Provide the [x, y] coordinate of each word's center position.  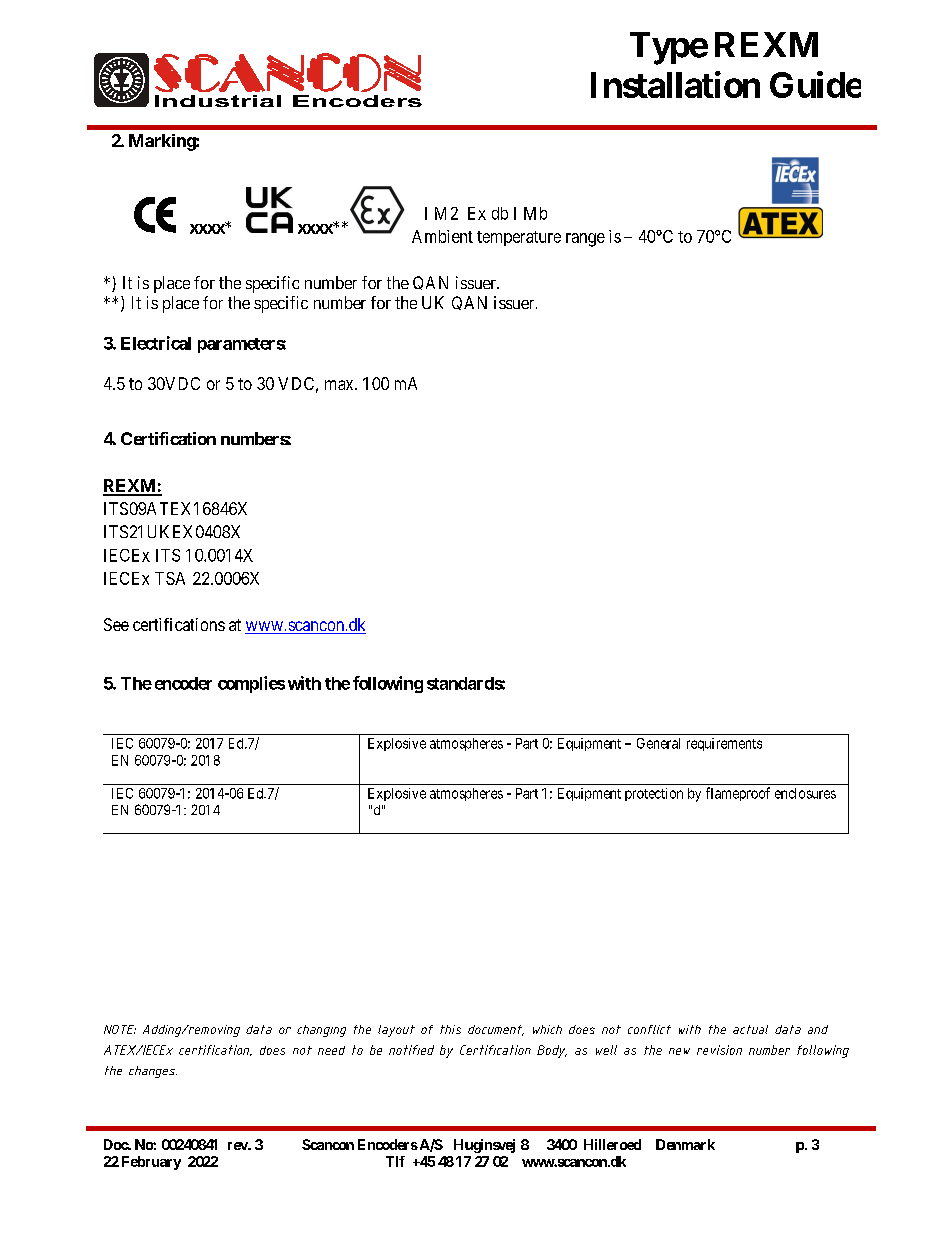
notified [411, 1050]
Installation [675, 84]
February [151, 1163]
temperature [519, 238]
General [658, 743]
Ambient [442, 236]
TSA [170, 578]
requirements [724, 744]
